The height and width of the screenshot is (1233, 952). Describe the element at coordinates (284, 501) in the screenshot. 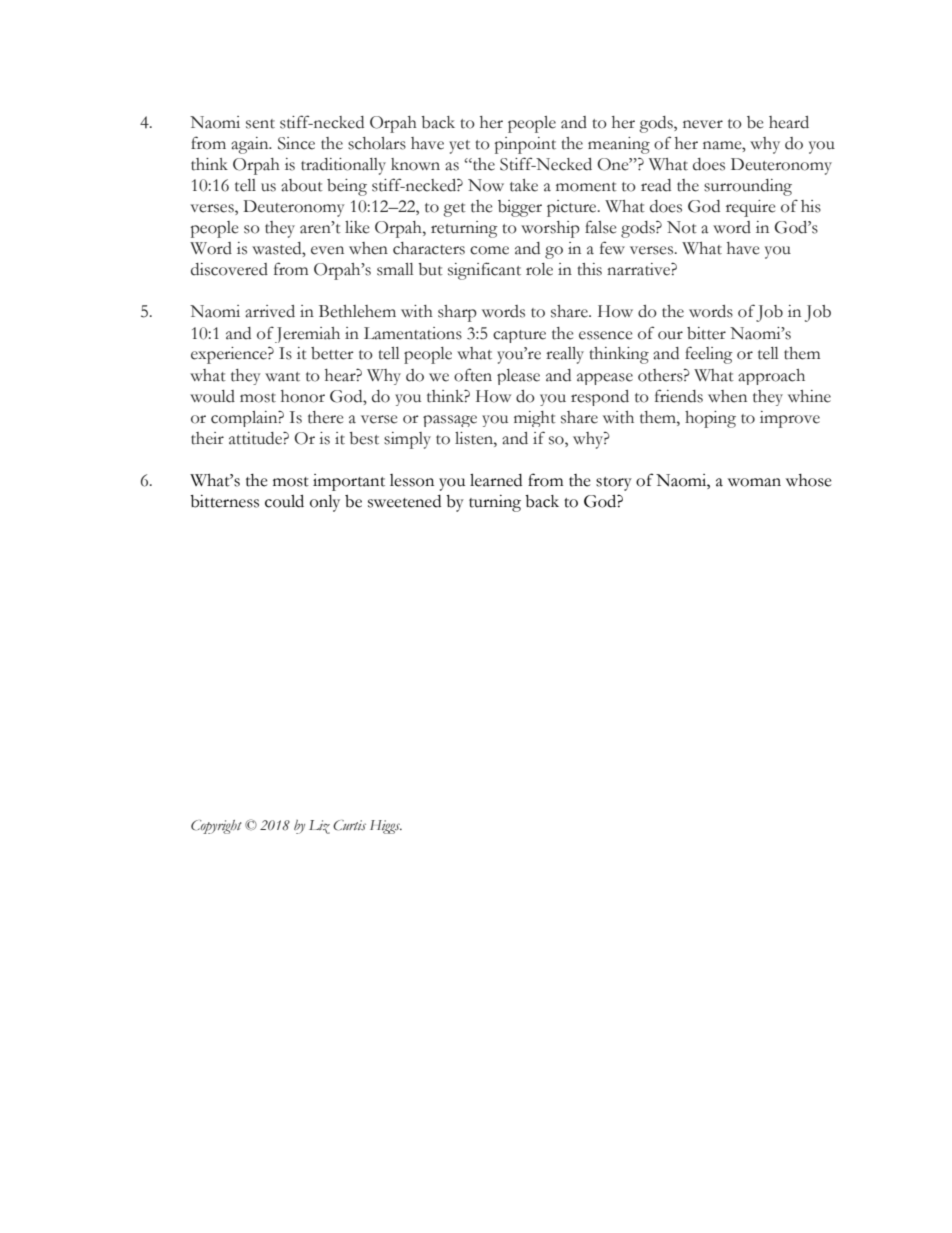

I see `could` at that location.
